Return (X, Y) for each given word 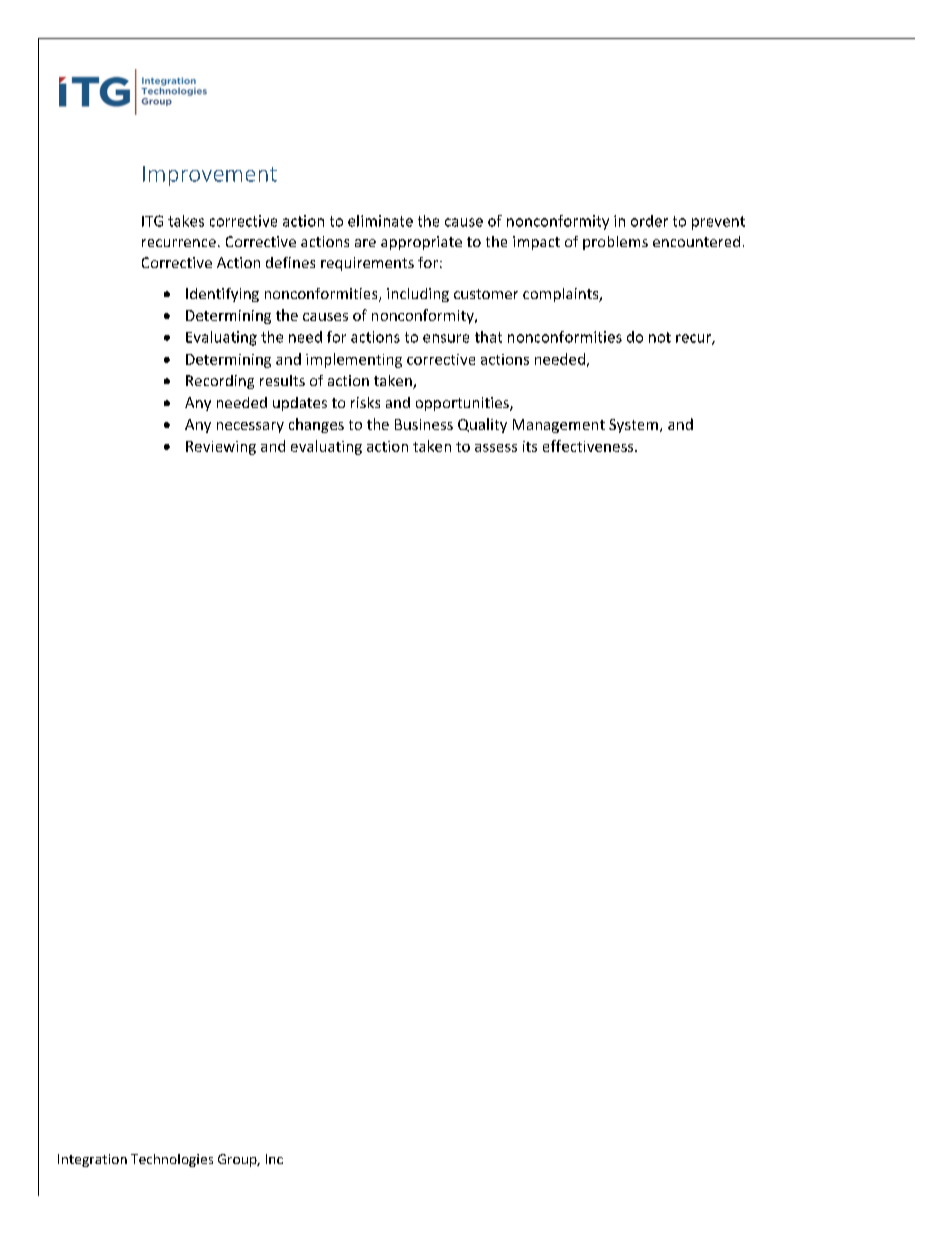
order (649, 221)
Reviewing (221, 448)
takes (186, 221)
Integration (92, 1160)
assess (496, 448)
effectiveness (589, 446)
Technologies (172, 1160)
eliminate (380, 221)
